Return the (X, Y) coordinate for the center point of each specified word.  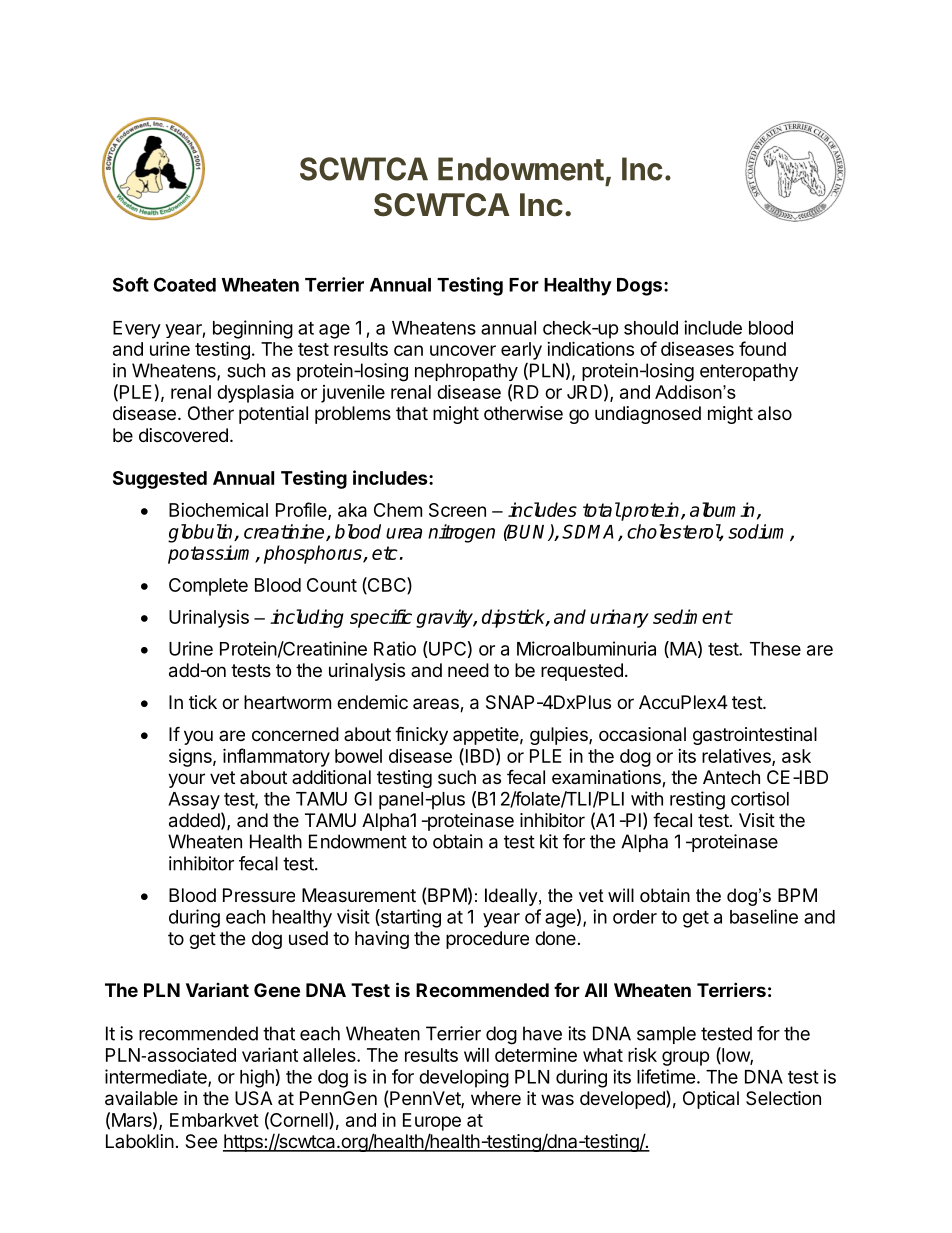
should (651, 328)
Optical (711, 1100)
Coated (185, 284)
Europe (432, 1122)
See (201, 1141)
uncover (463, 350)
